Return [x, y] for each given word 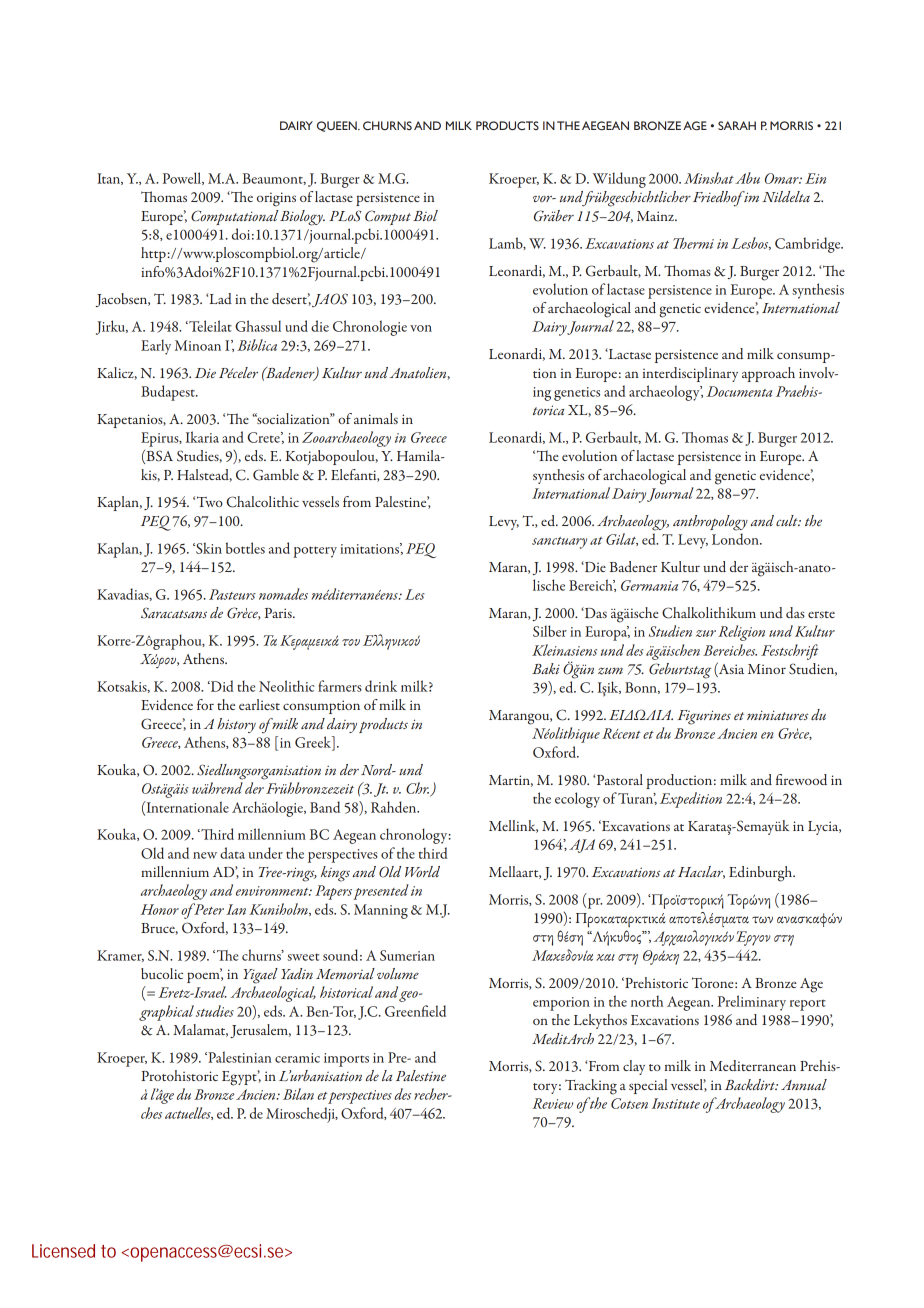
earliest [259, 704]
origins [276, 199]
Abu [747, 178]
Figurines [704, 717]
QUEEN [338, 126]
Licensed [63, 1251]
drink [381, 686]
